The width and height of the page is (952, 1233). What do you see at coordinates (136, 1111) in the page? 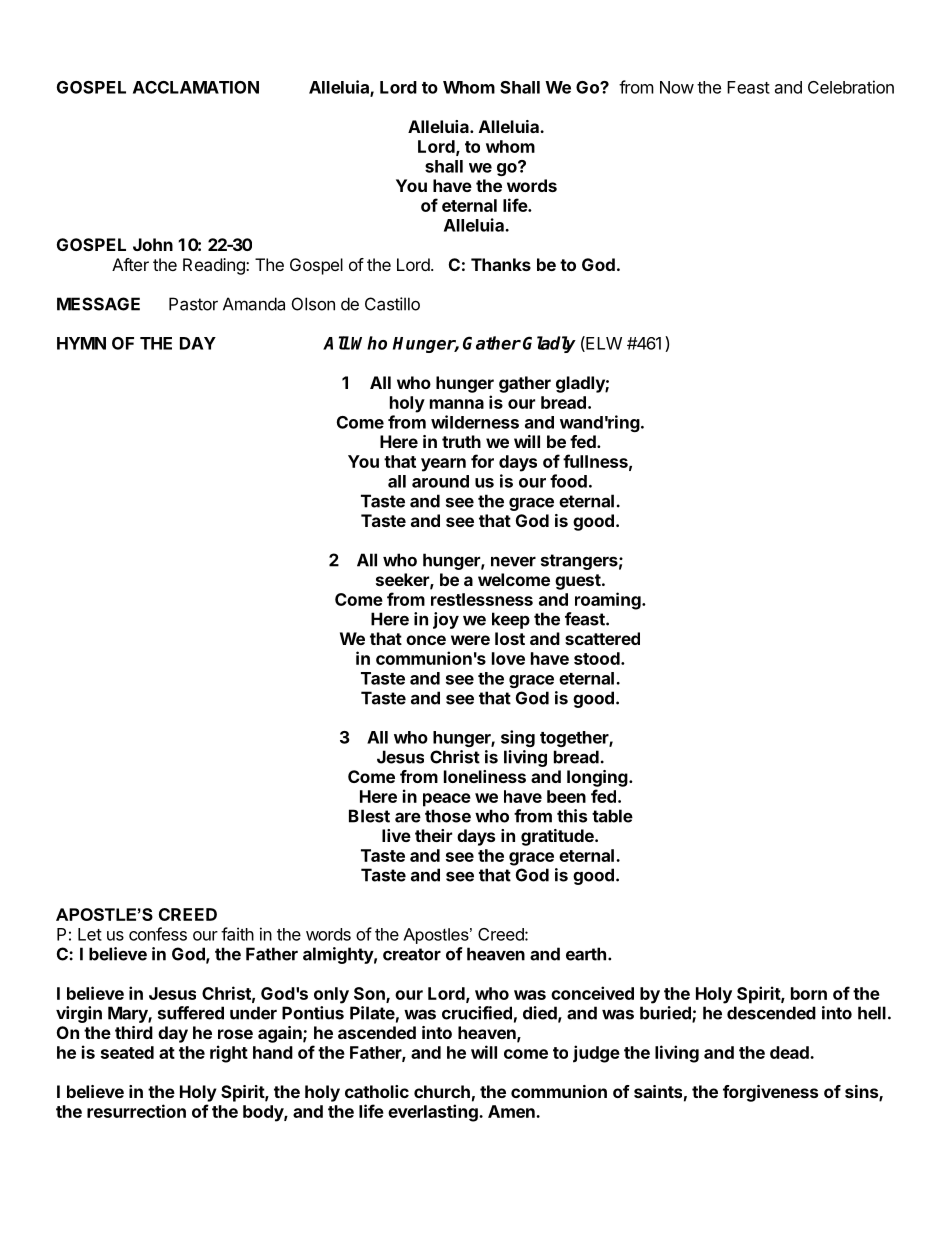
I see `resurrection` at bounding box center [136, 1111].
